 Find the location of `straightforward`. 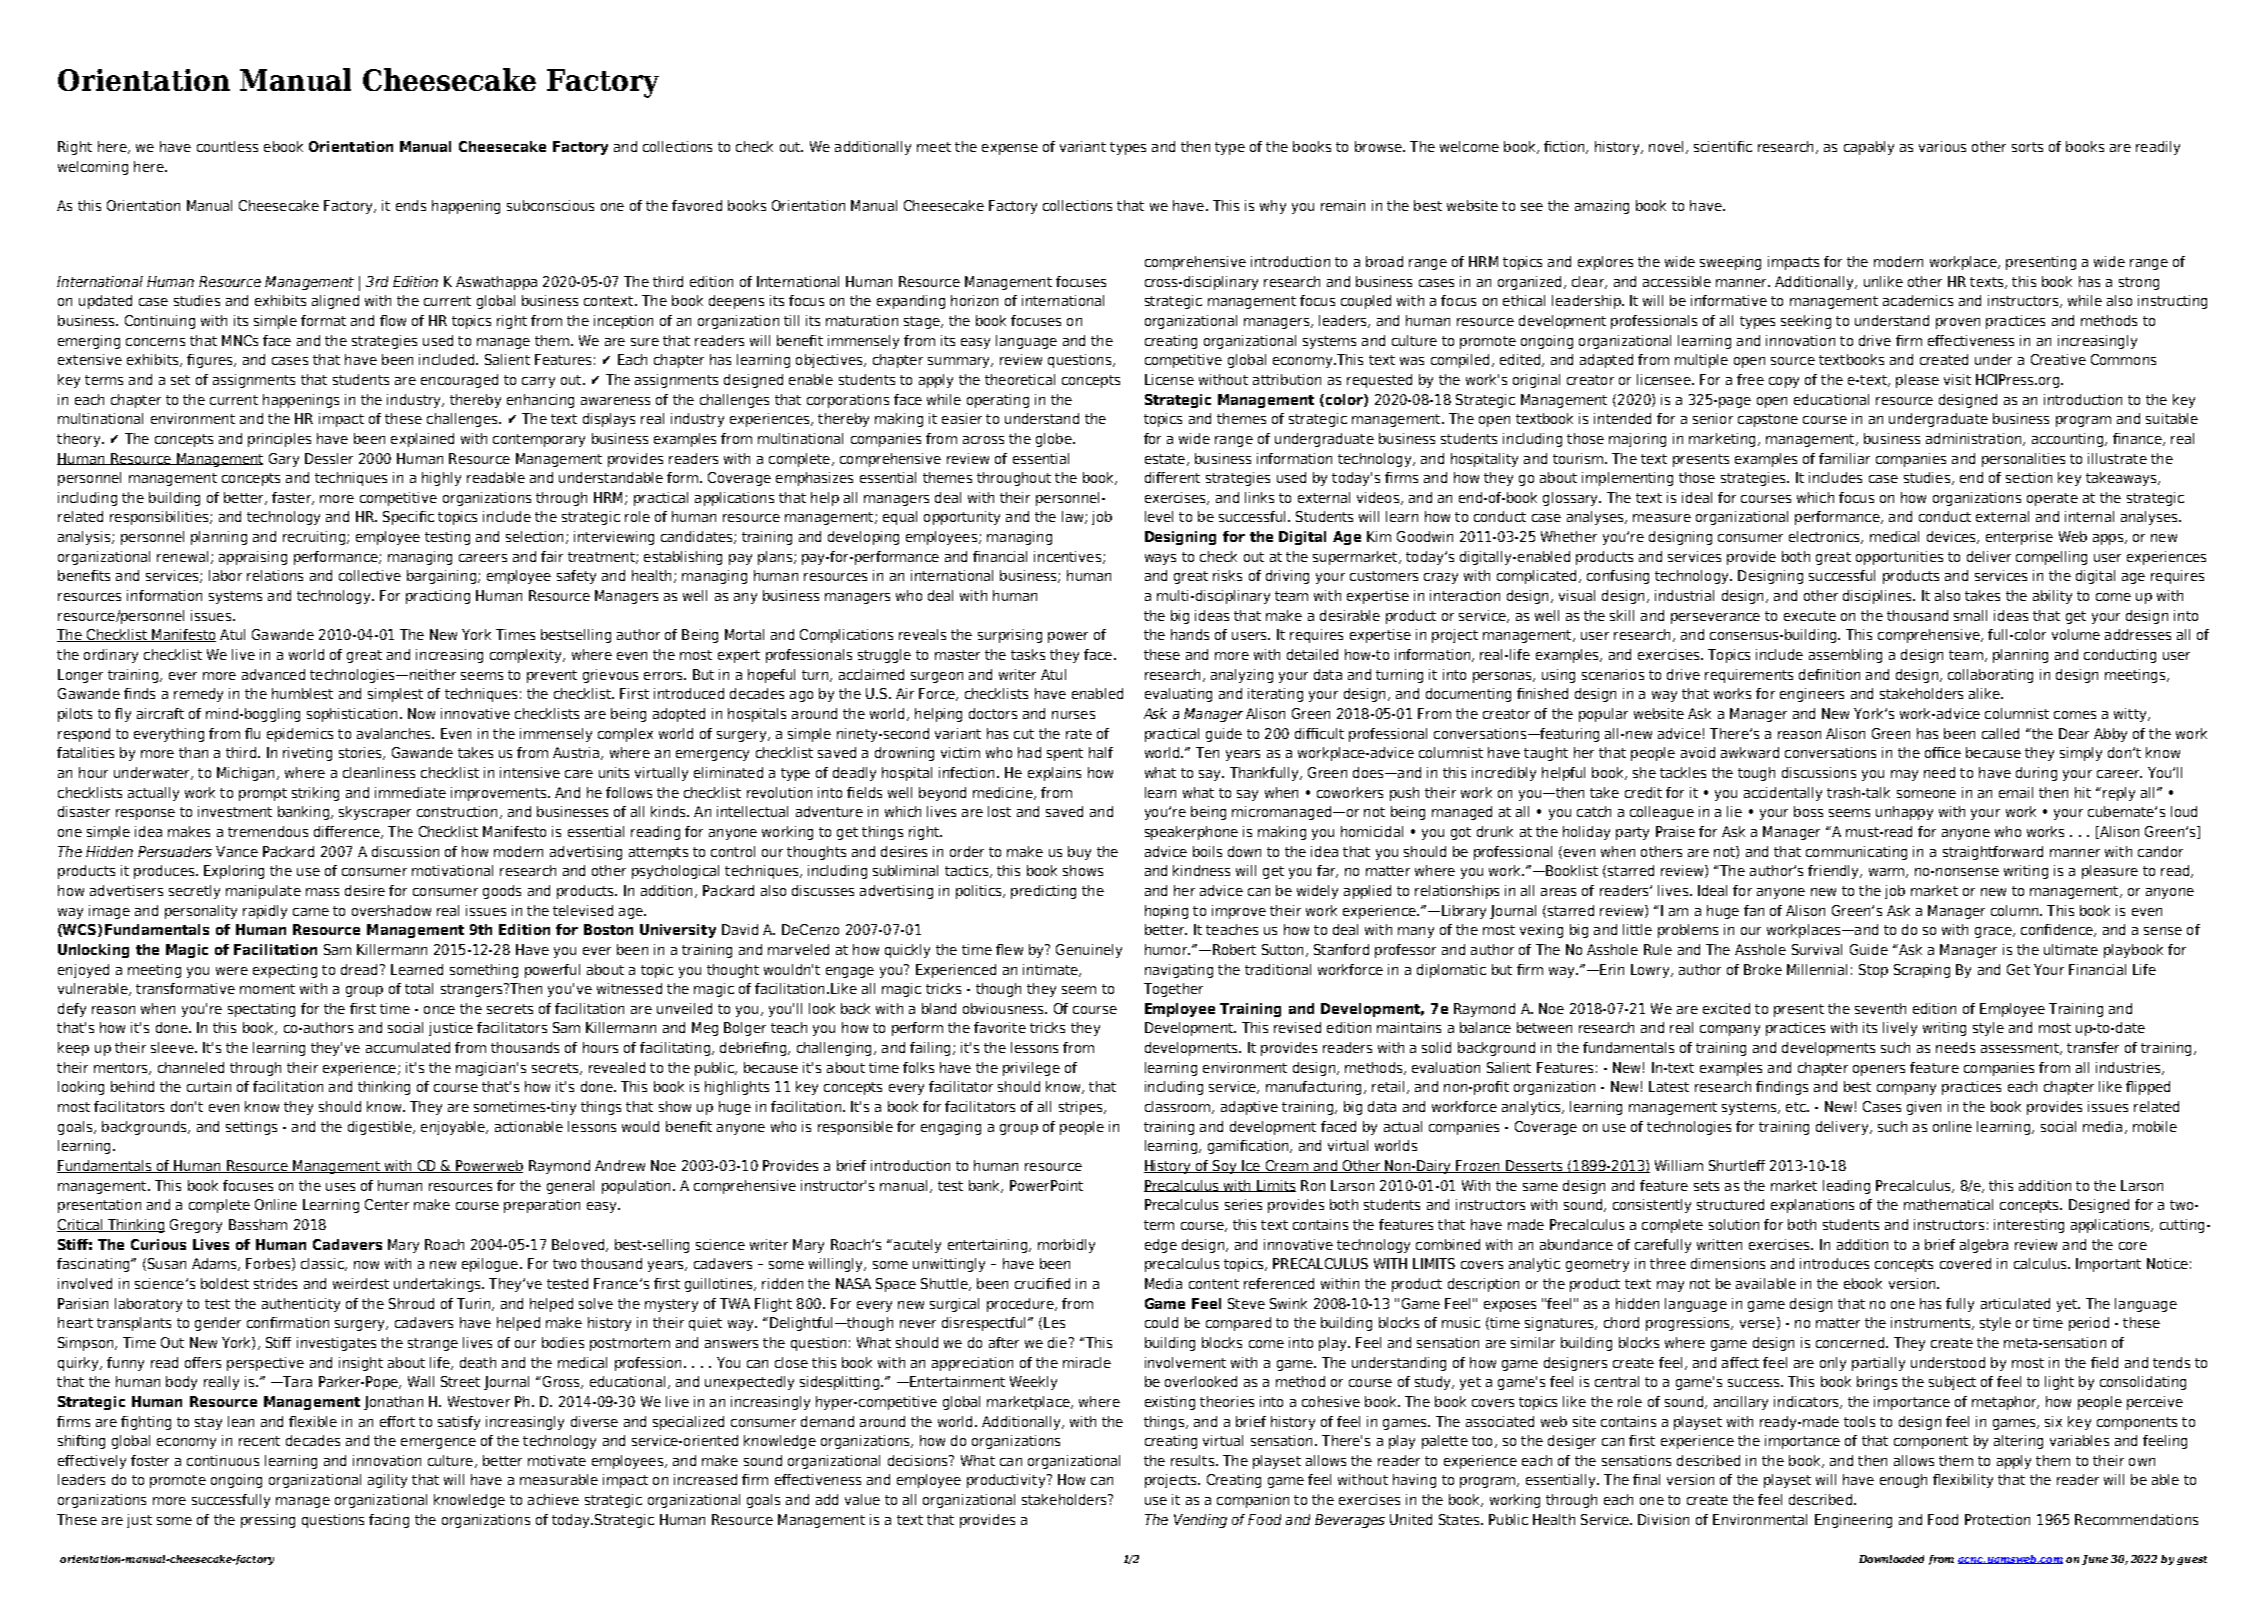

straightforward is located at coordinates (1993, 853).
